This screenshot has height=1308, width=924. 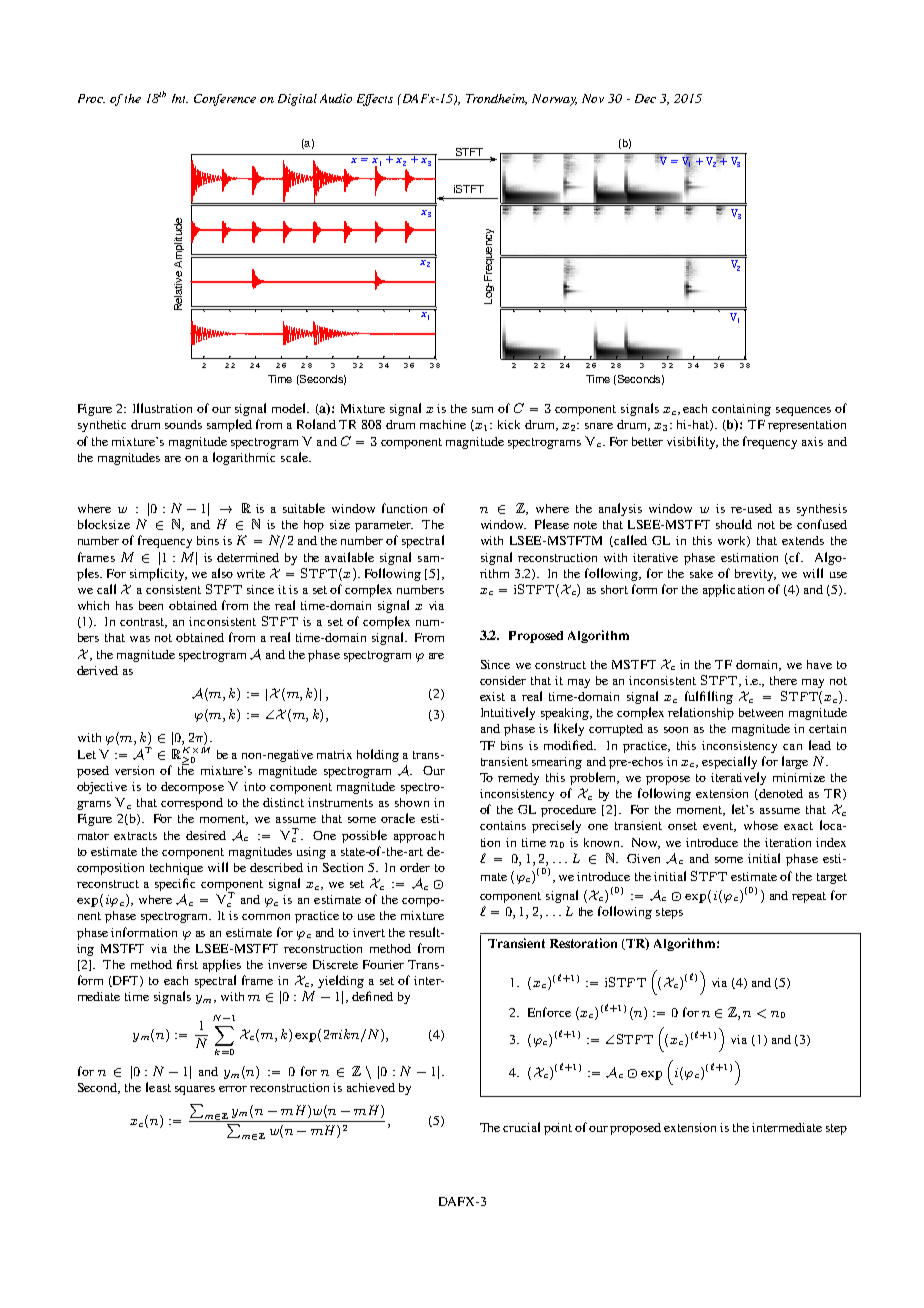 I want to click on Effects, so click(x=375, y=100).
